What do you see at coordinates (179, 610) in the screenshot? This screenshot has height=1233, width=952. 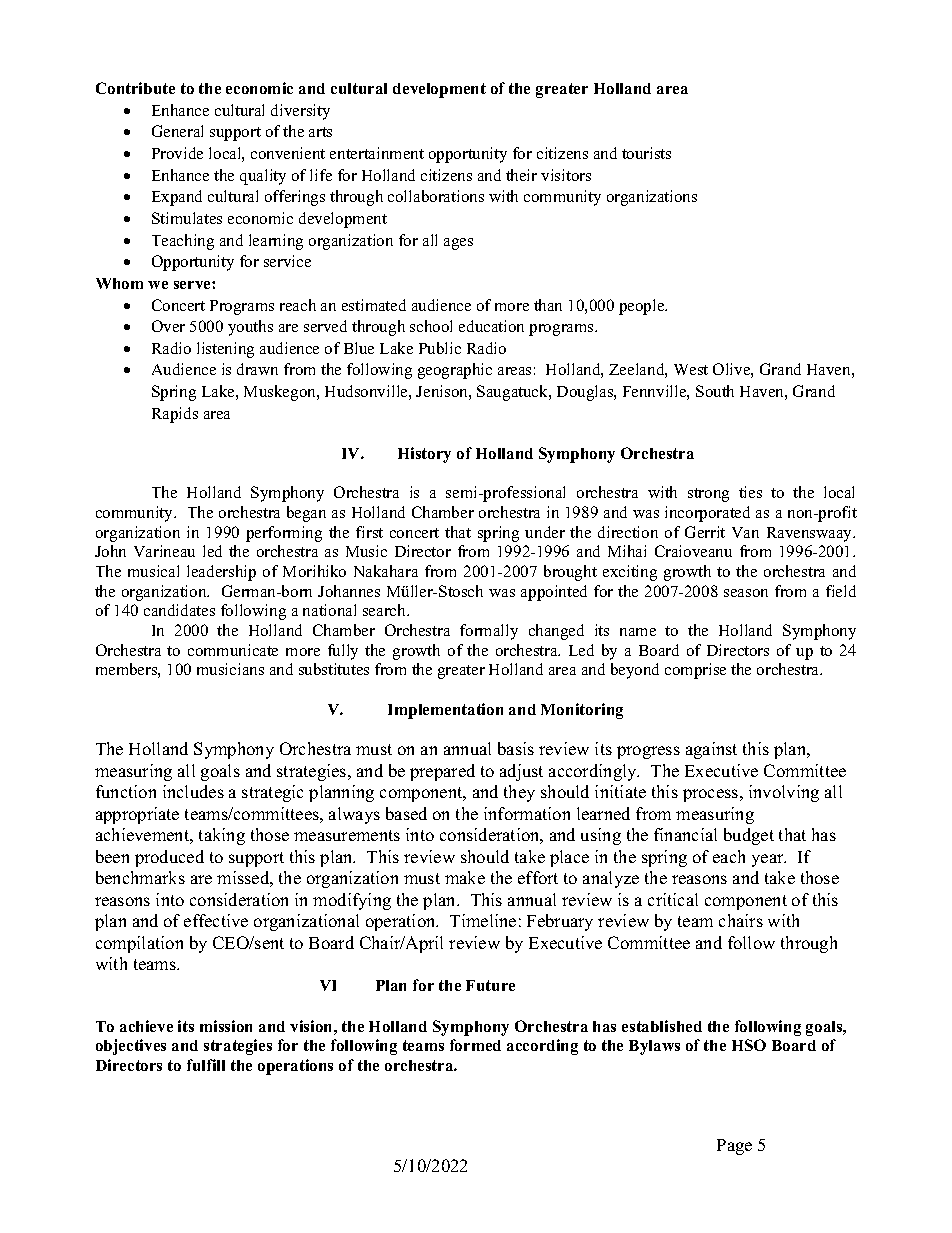 I see `candidates` at bounding box center [179, 610].
